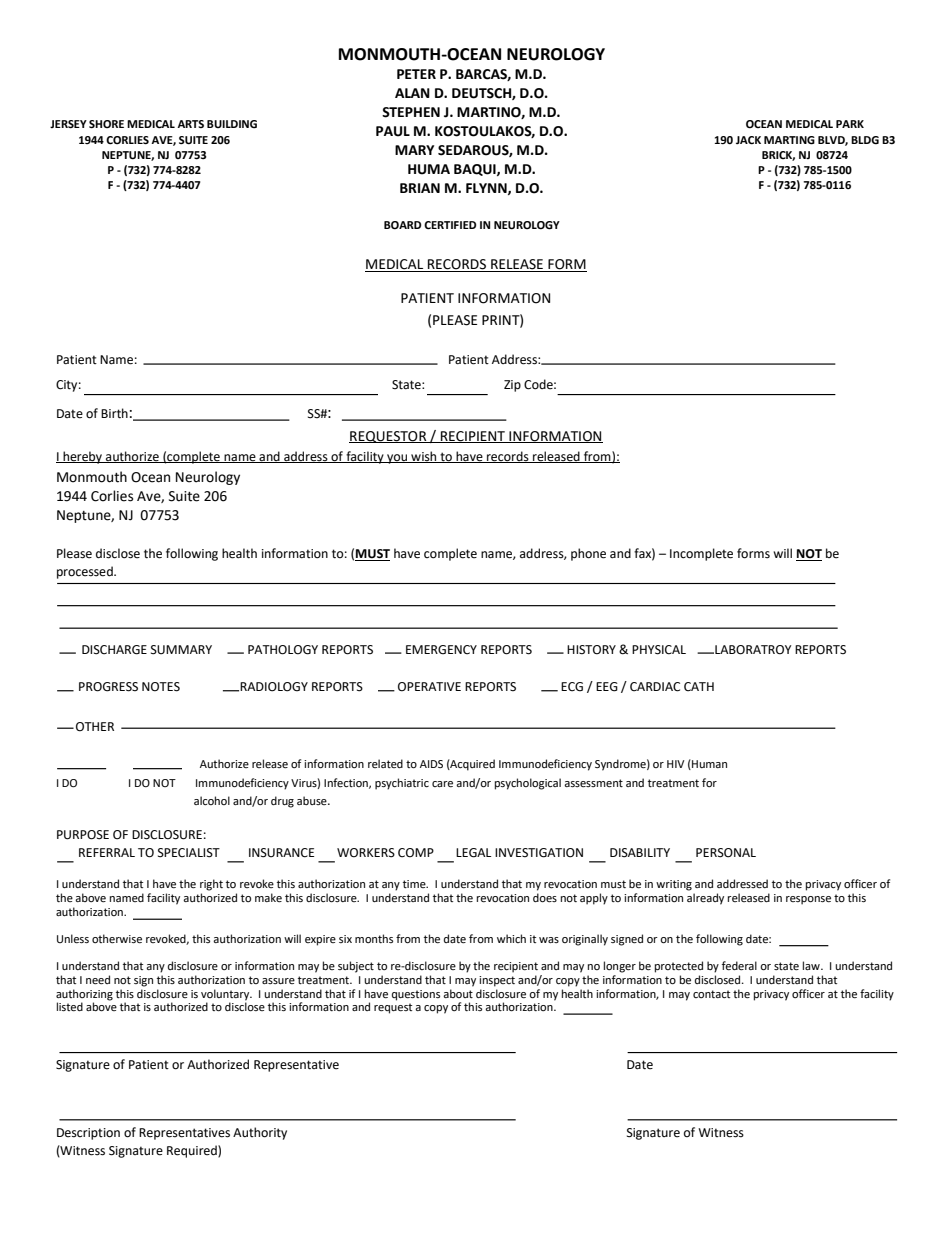  Describe the element at coordinates (473, 853) in the image. I see `LEGAL` at that location.
